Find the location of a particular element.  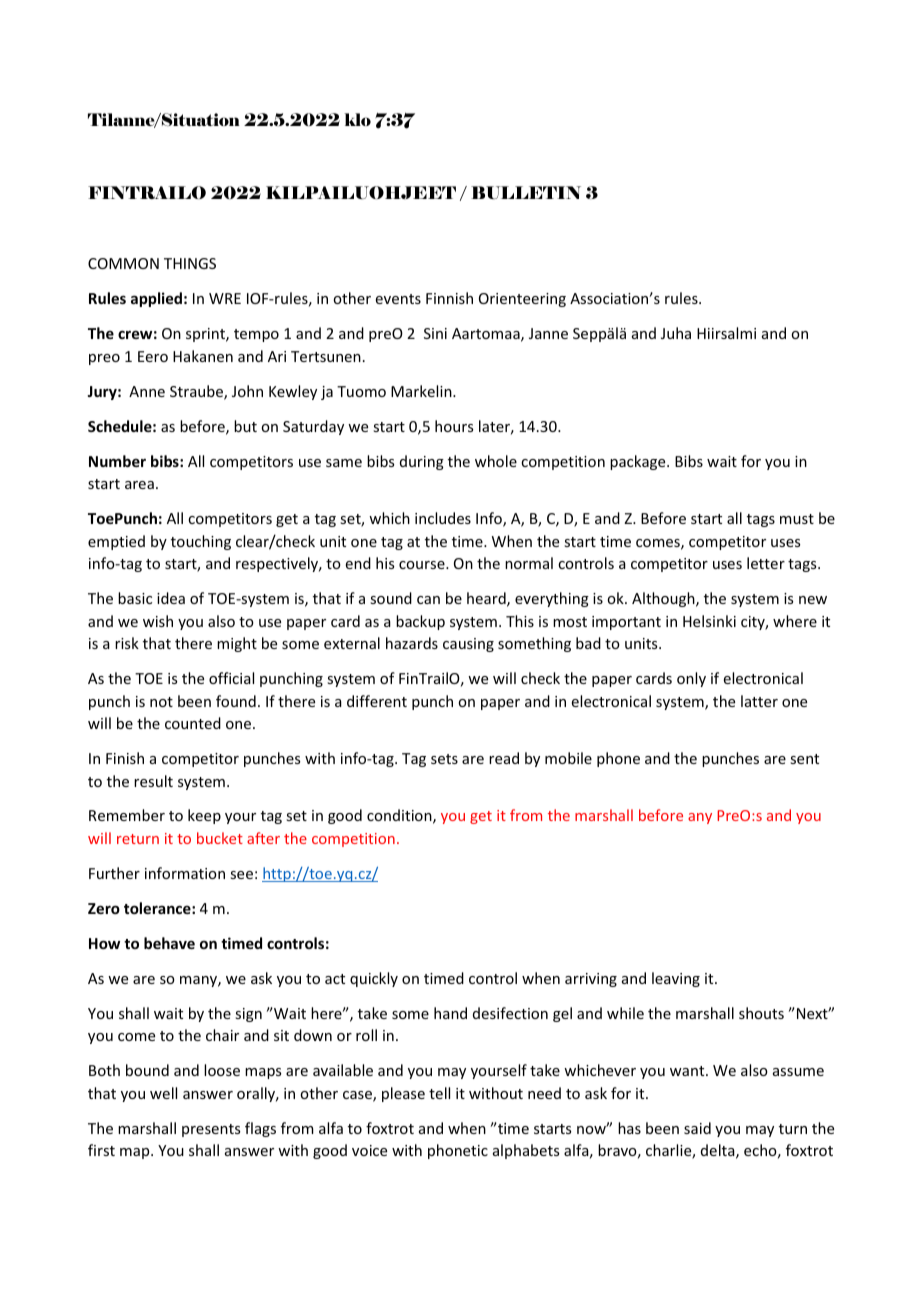

official is located at coordinates (231, 678).
